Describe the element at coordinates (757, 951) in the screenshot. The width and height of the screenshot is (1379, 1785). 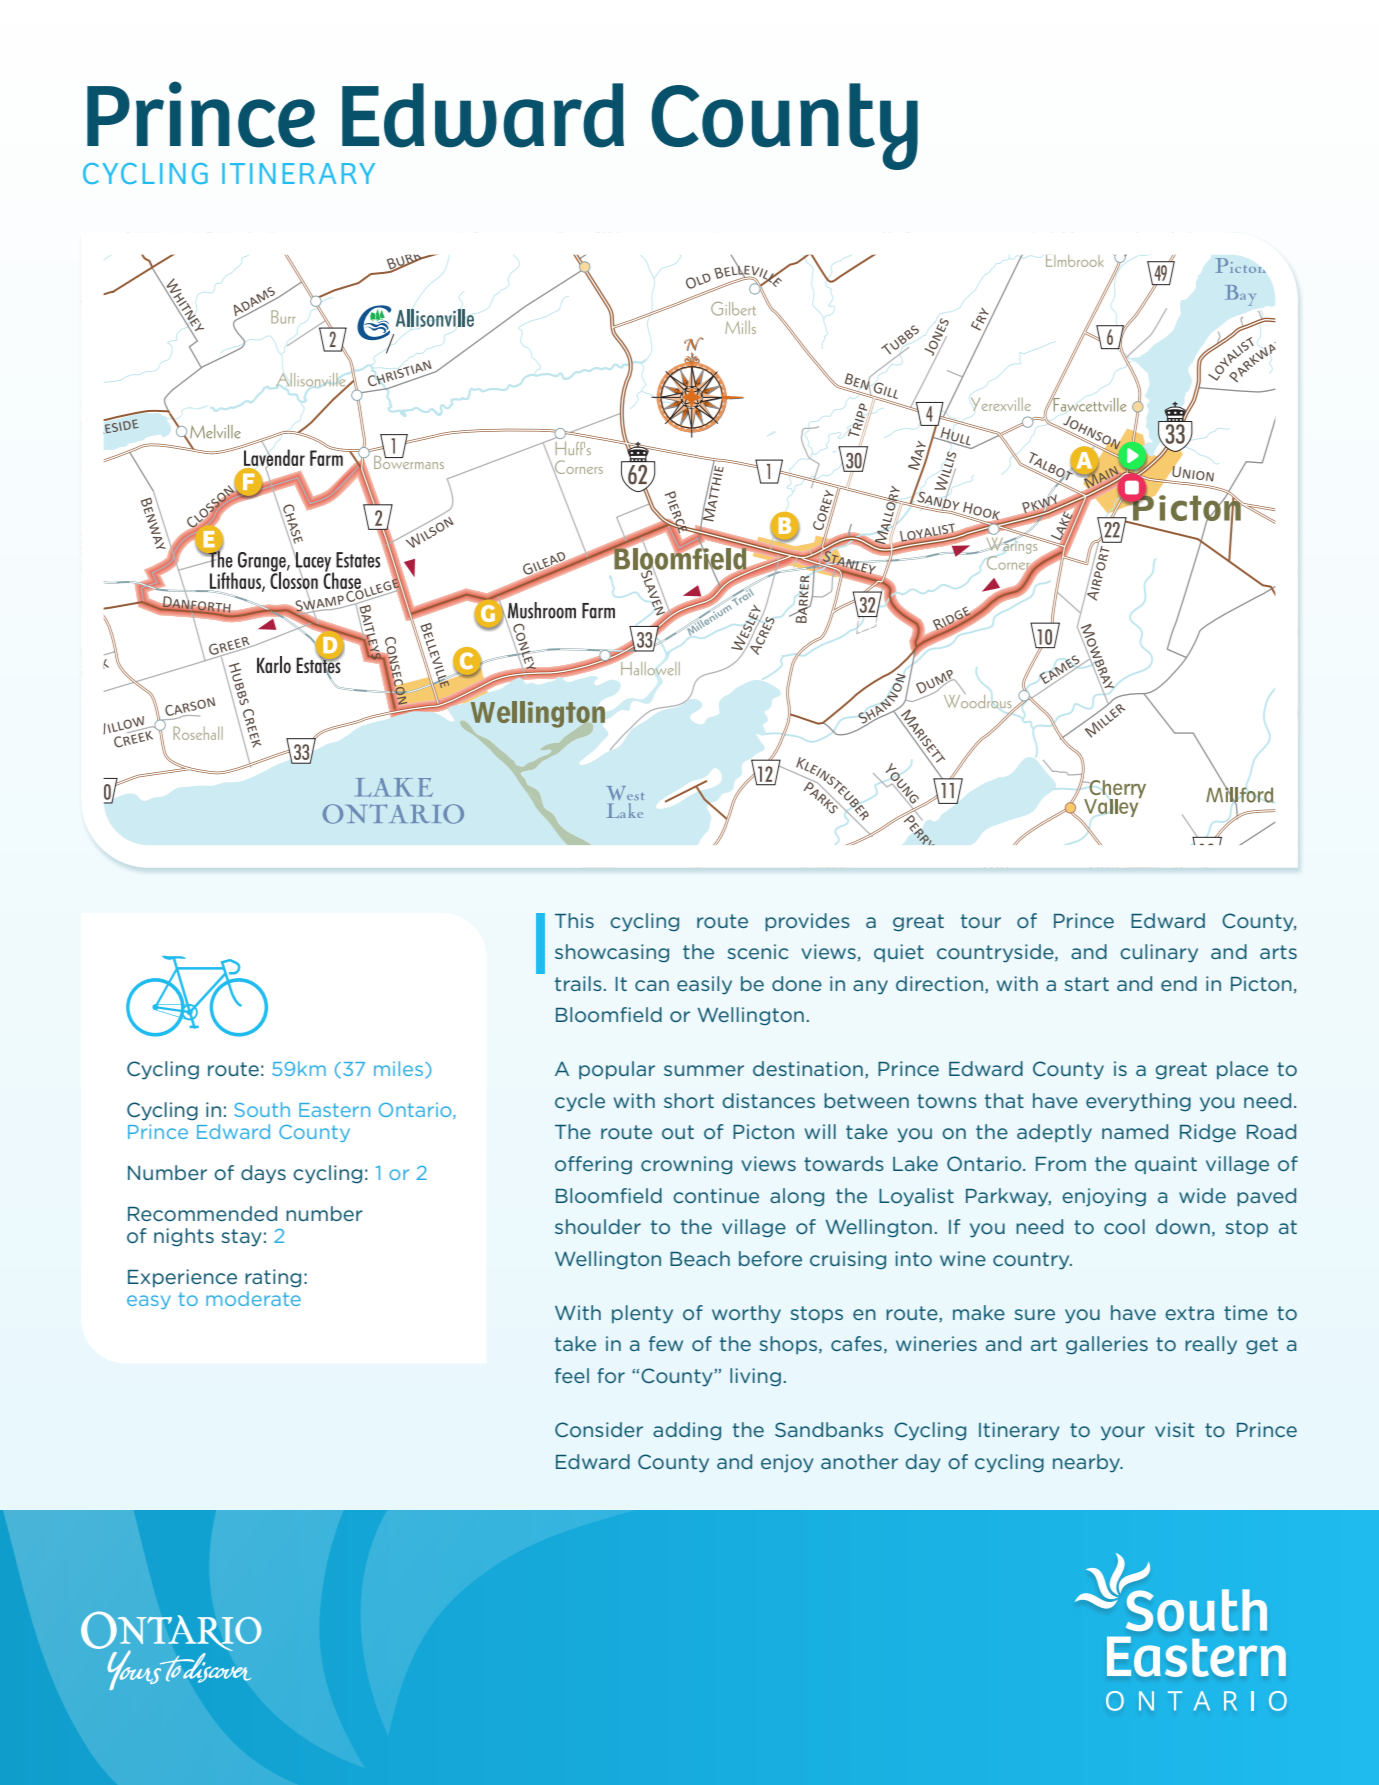
I see `scenic` at that location.
